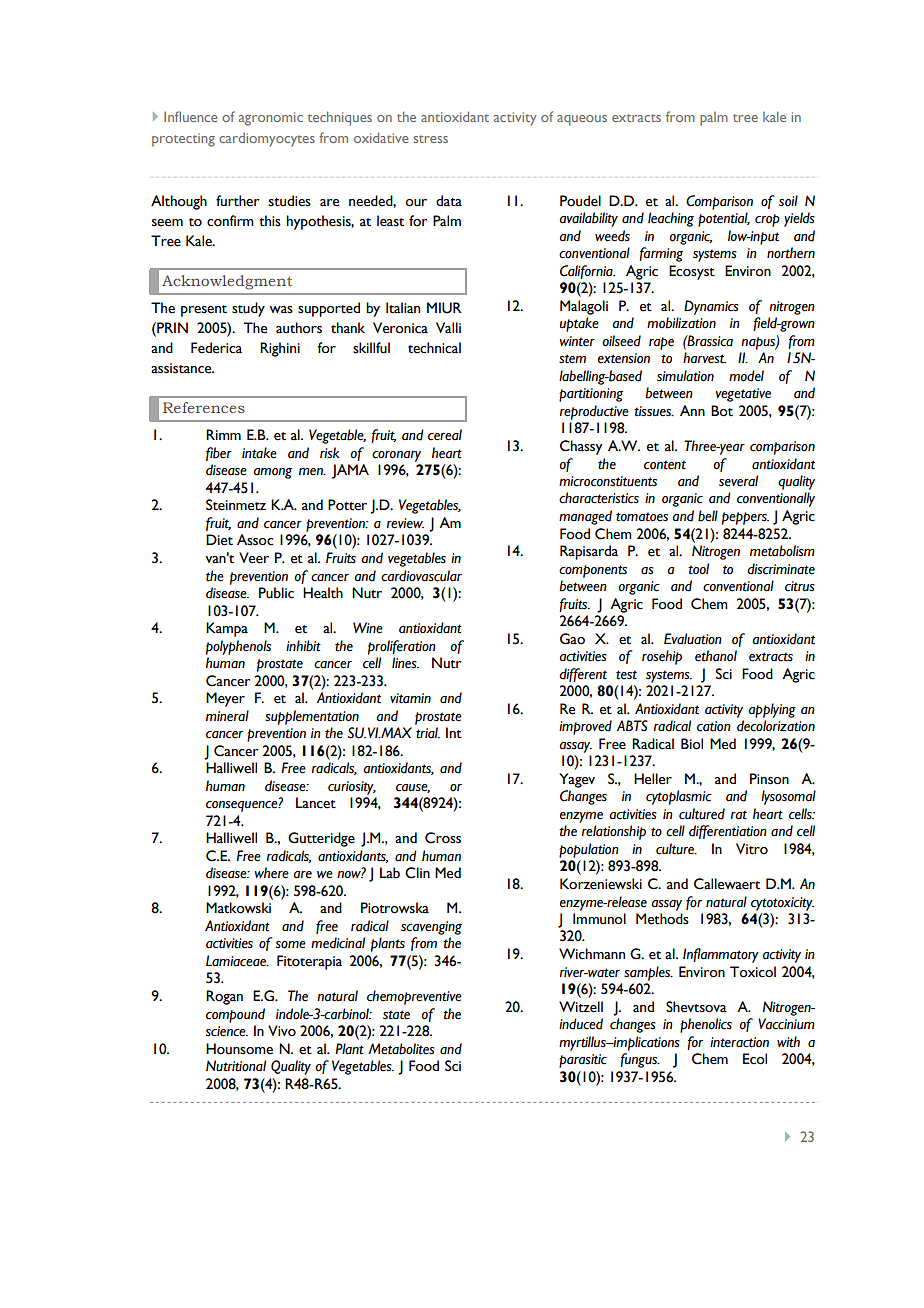  What do you see at coordinates (788, 201) in the screenshot?
I see `soil` at bounding box center [788, 201].
